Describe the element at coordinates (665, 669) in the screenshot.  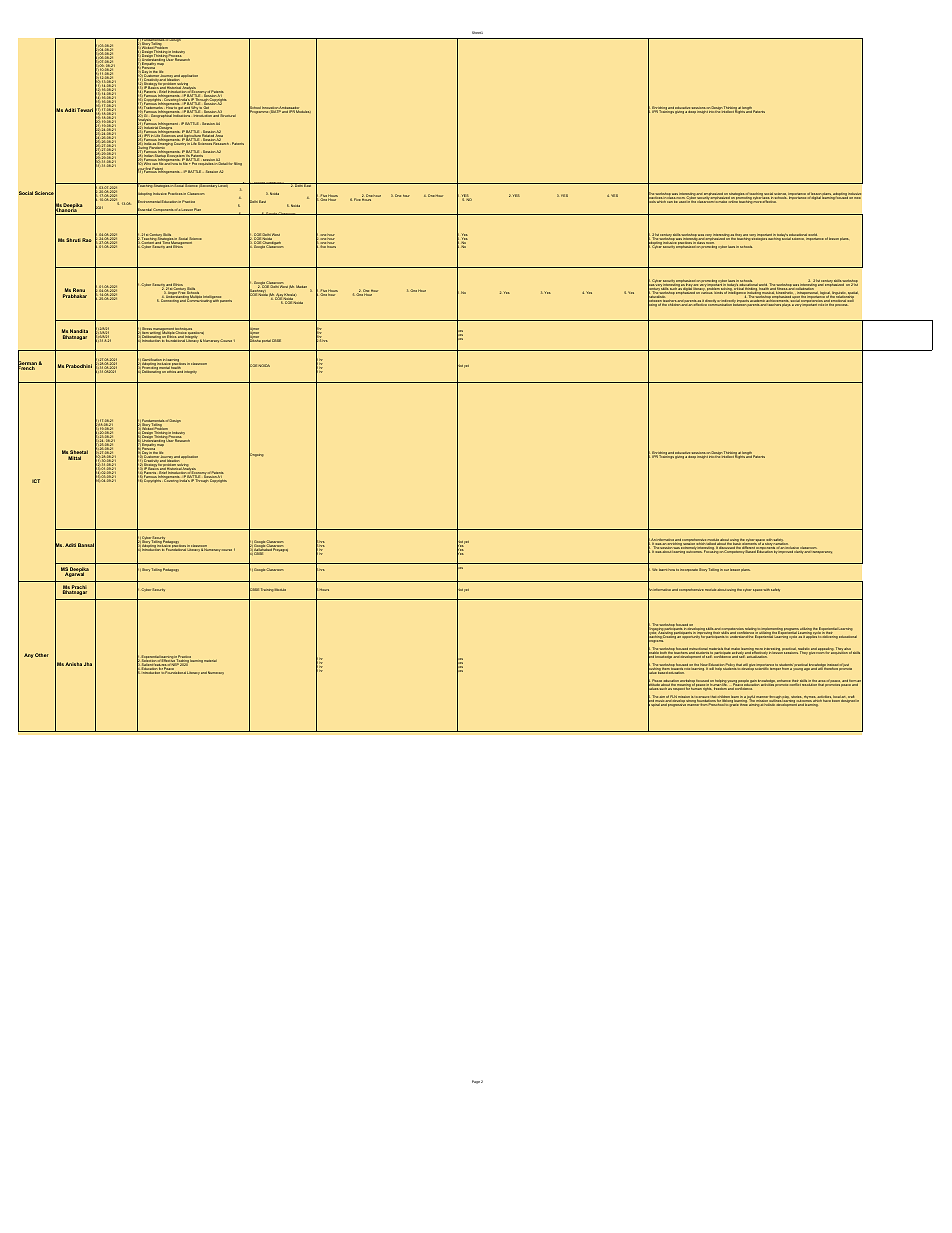
I see `them` at that location.
